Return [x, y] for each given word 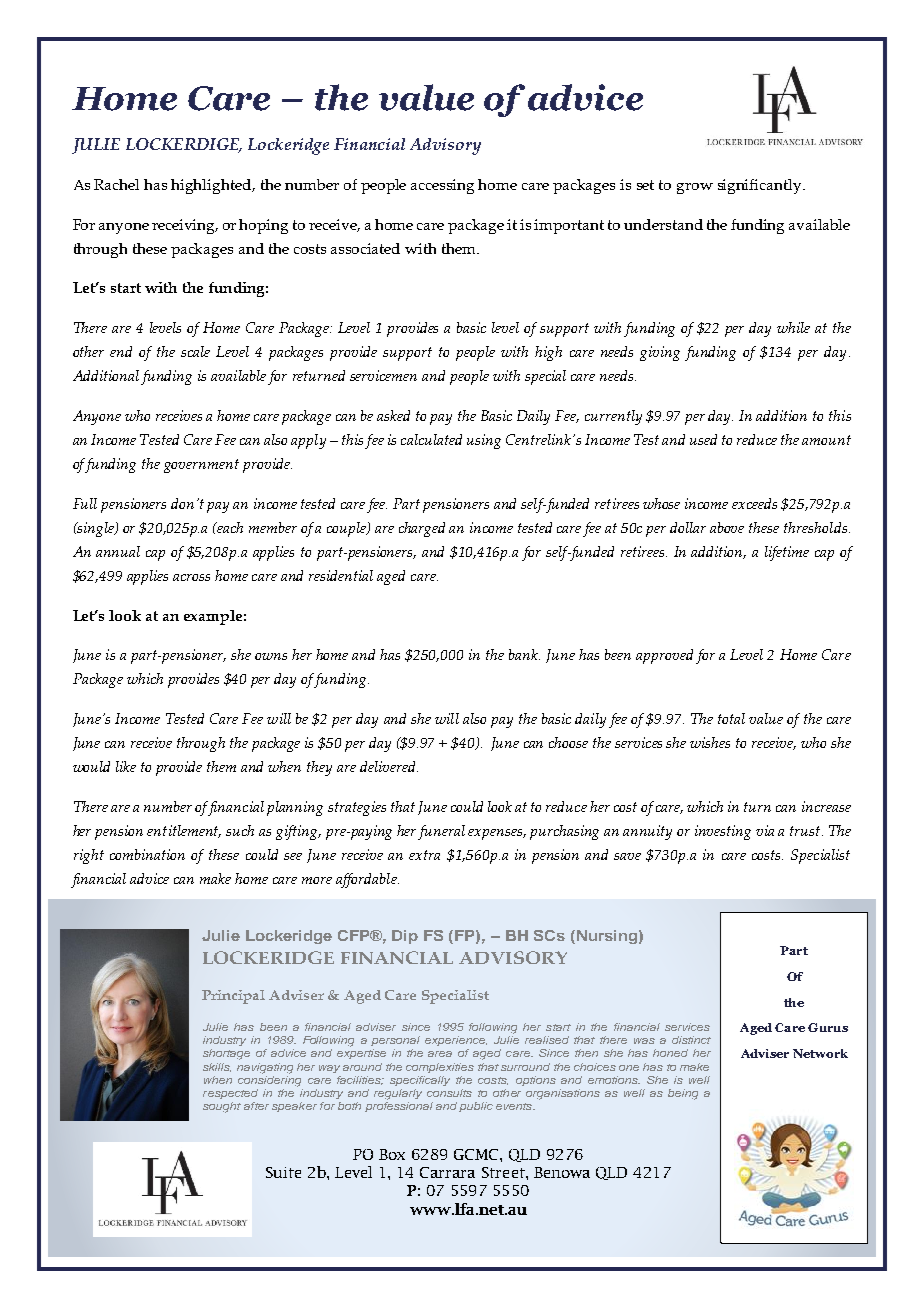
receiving [185, 226]
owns [271, 656]
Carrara [447, 1172]
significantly [761, 186]
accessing [442, 186]
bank [524, 654]
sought [222, 1107]
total [731, 718]
